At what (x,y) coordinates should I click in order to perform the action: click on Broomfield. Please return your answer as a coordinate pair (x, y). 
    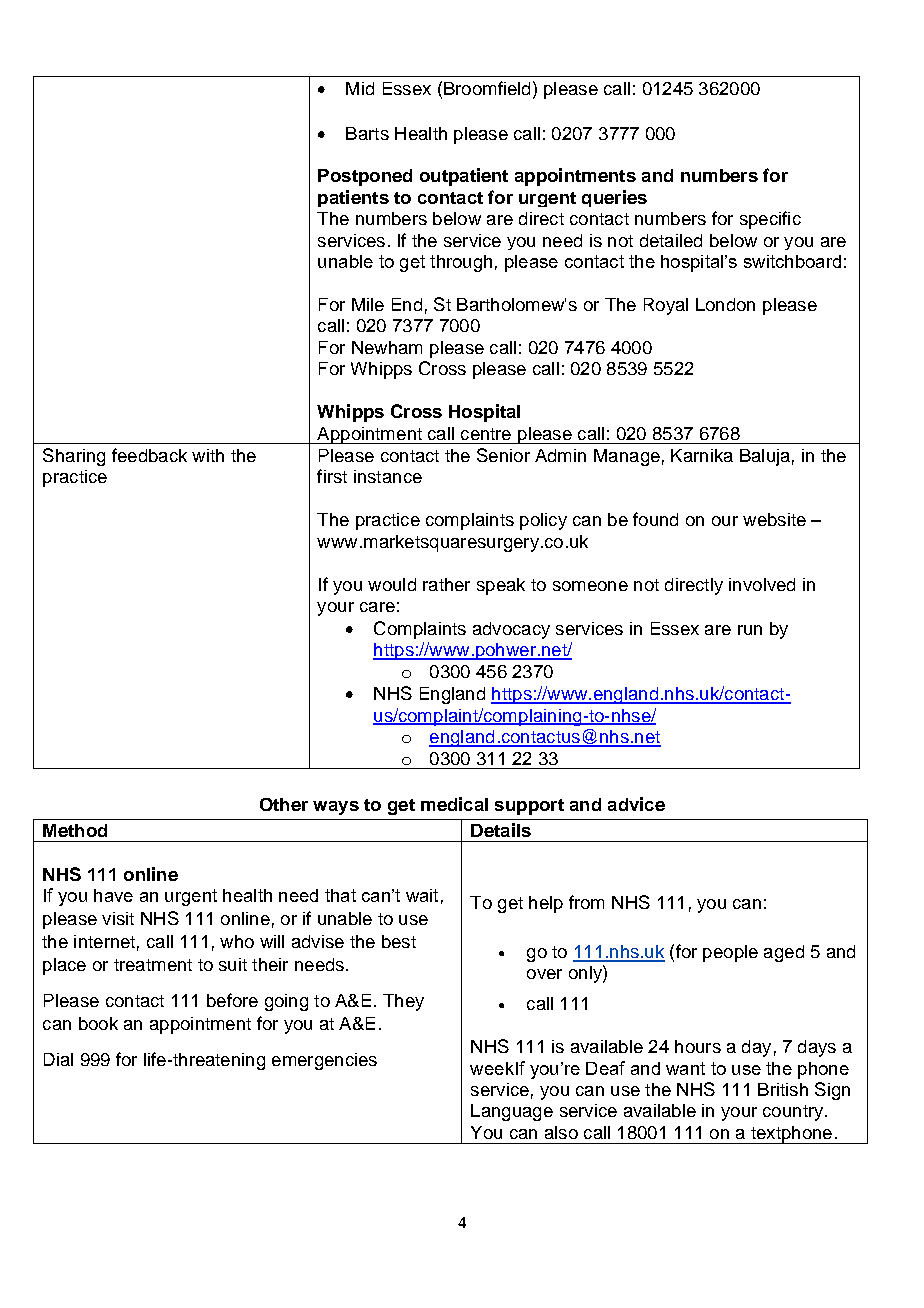
    Looking at the image, I should click on (487, 88).
